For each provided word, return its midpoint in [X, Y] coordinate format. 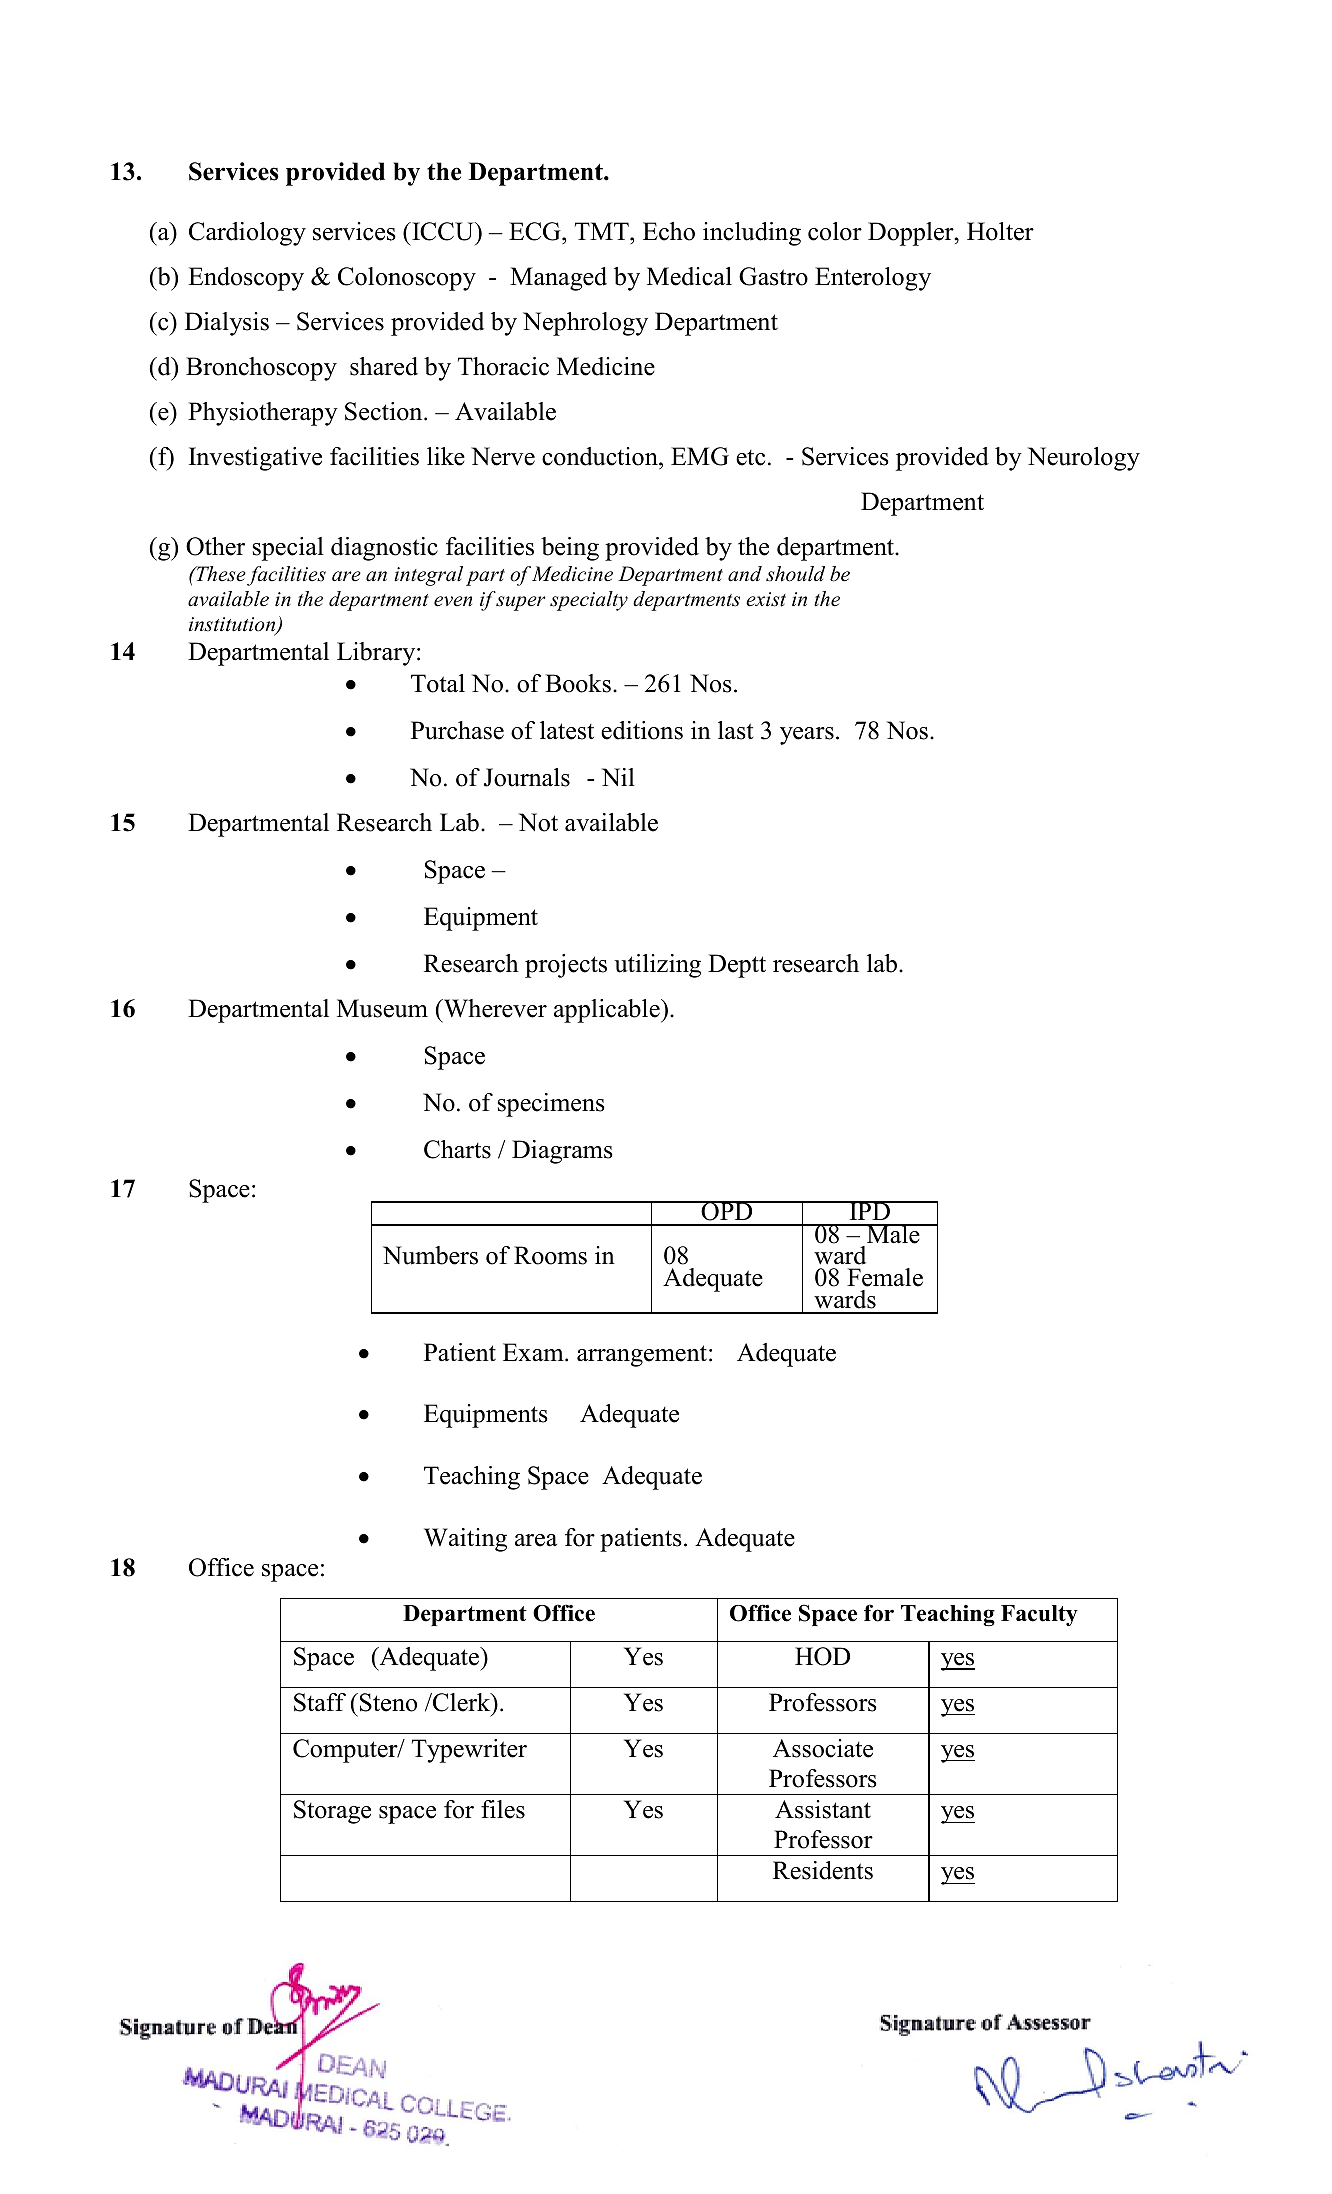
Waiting [465, 1540]
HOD [822, 1656]
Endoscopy [246, 279]
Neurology [1084, 459]
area [536, 1540]
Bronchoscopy [261, 369]
